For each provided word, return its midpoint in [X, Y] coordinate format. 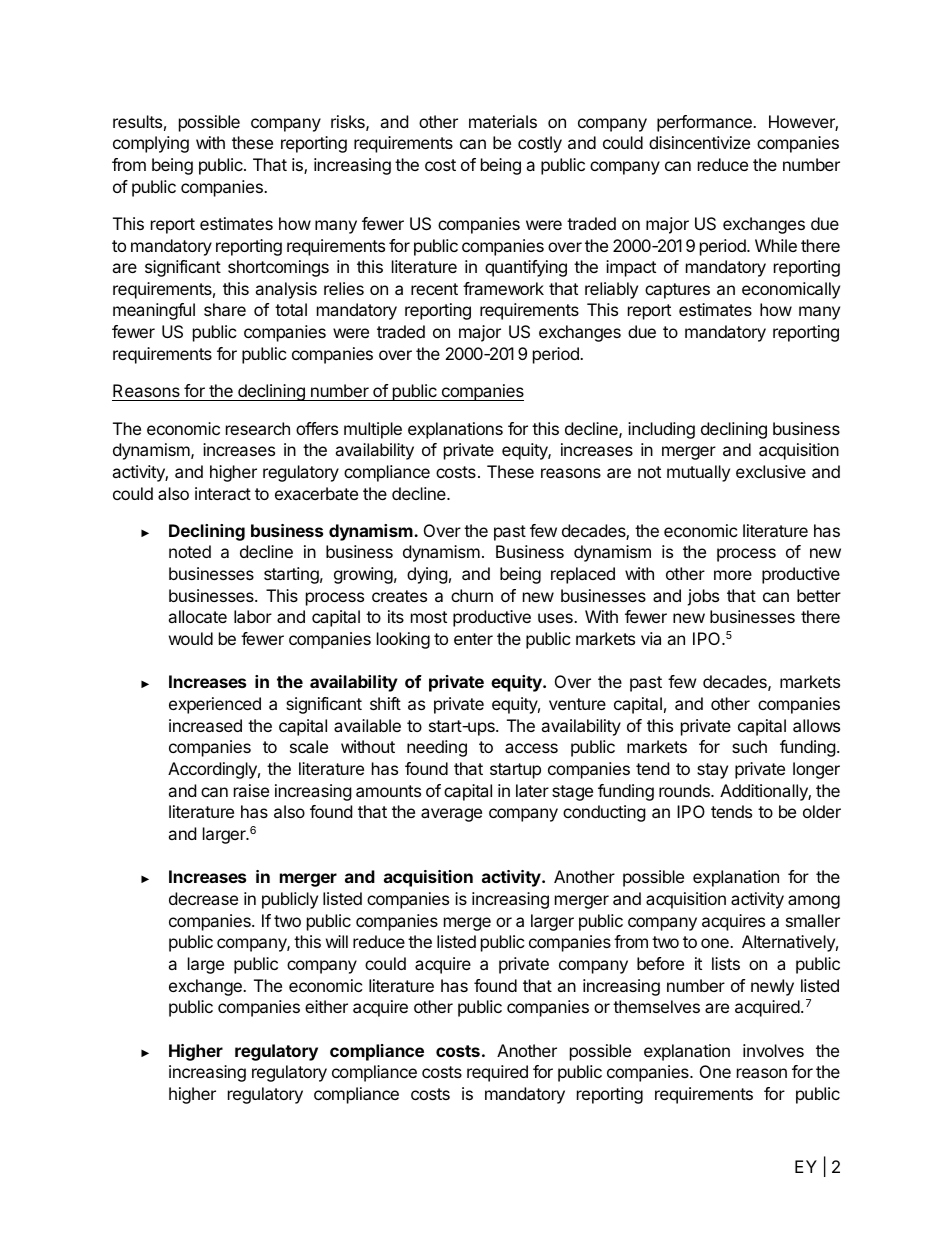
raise [251, 790]
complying [151, 144]
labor [253, 616]
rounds [685, 790]
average [451, 815]
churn [472, 595]
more [733, 575]
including [661, 430]
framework [503, 288]
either [326, 1006]
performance [705, 123]
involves [773, 1050]
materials [503, 121]
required [497, 1073]
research [258, 428]
